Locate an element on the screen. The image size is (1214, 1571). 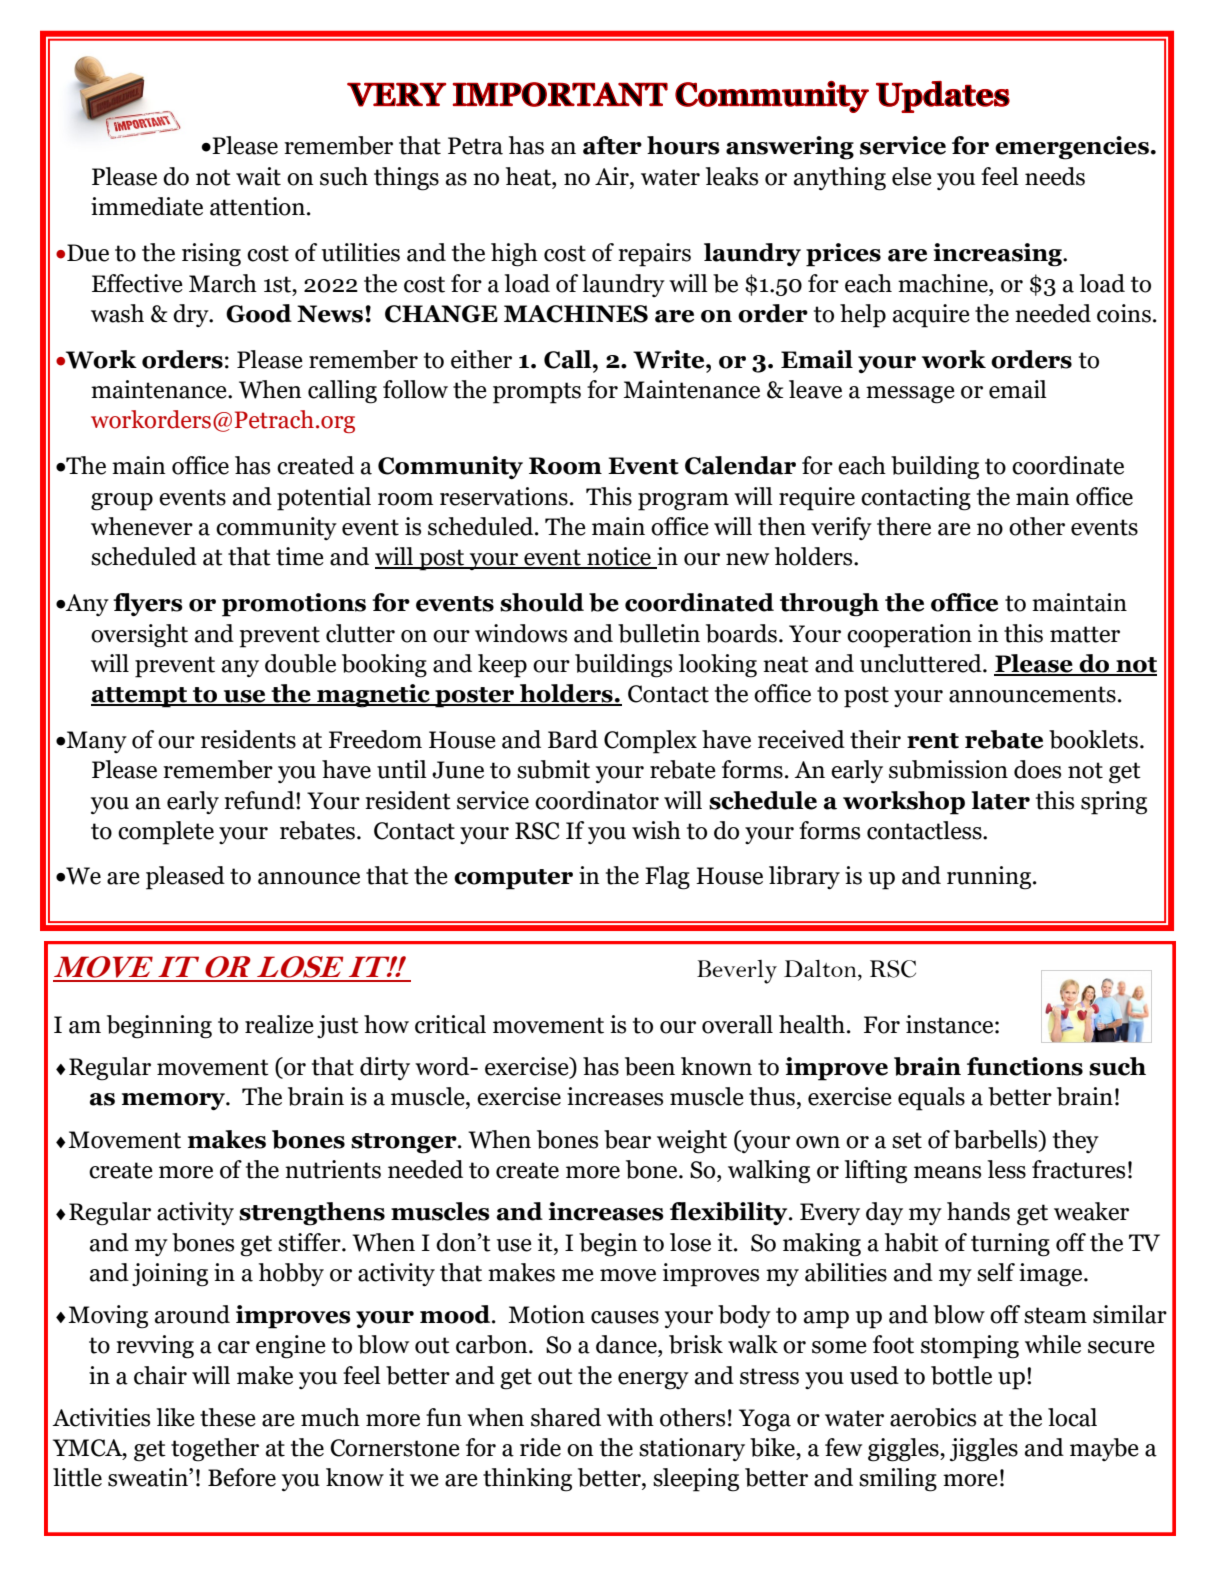
together is located at coordinates (215, 1450).
